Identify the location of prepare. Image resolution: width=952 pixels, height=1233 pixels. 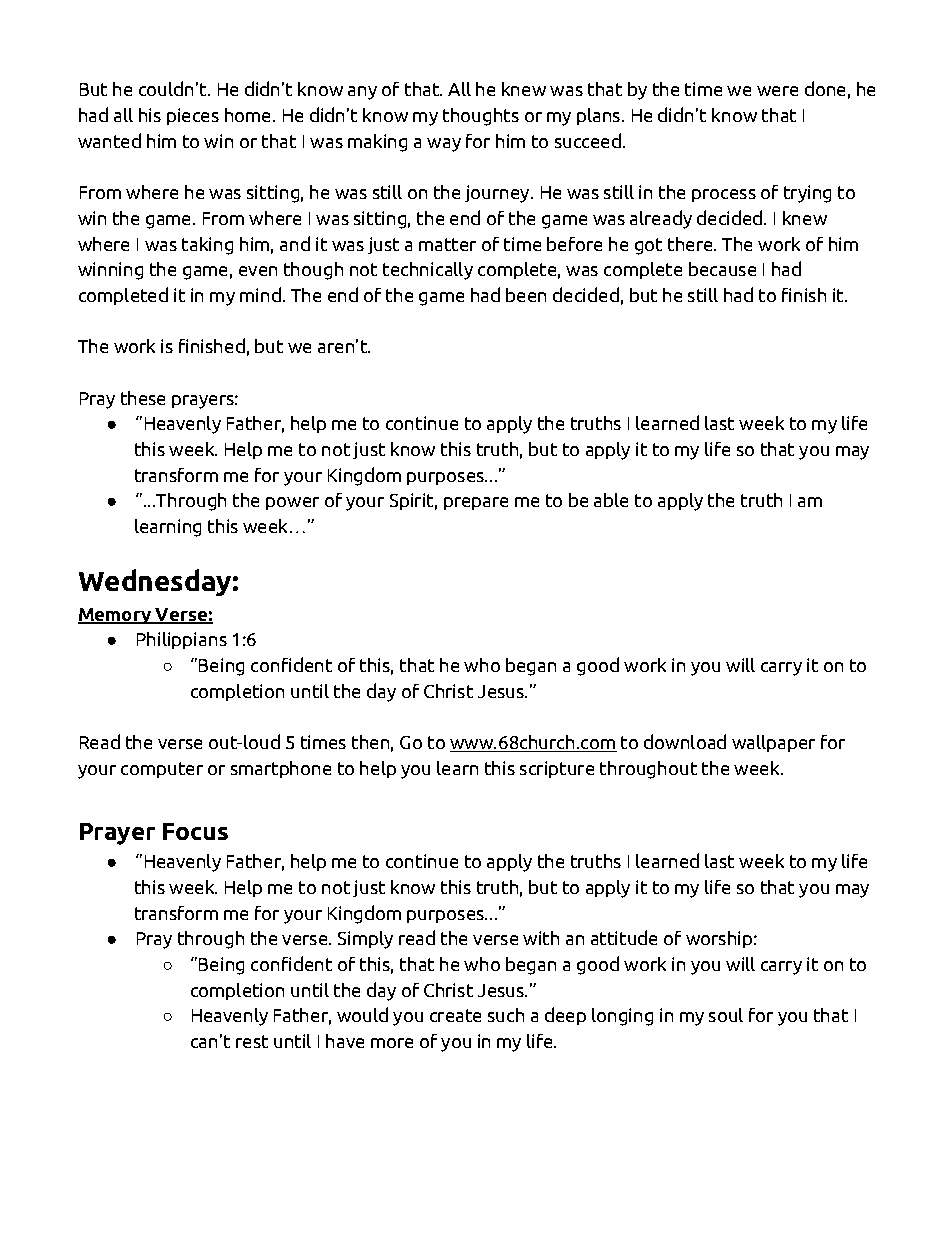
(476, 503).
